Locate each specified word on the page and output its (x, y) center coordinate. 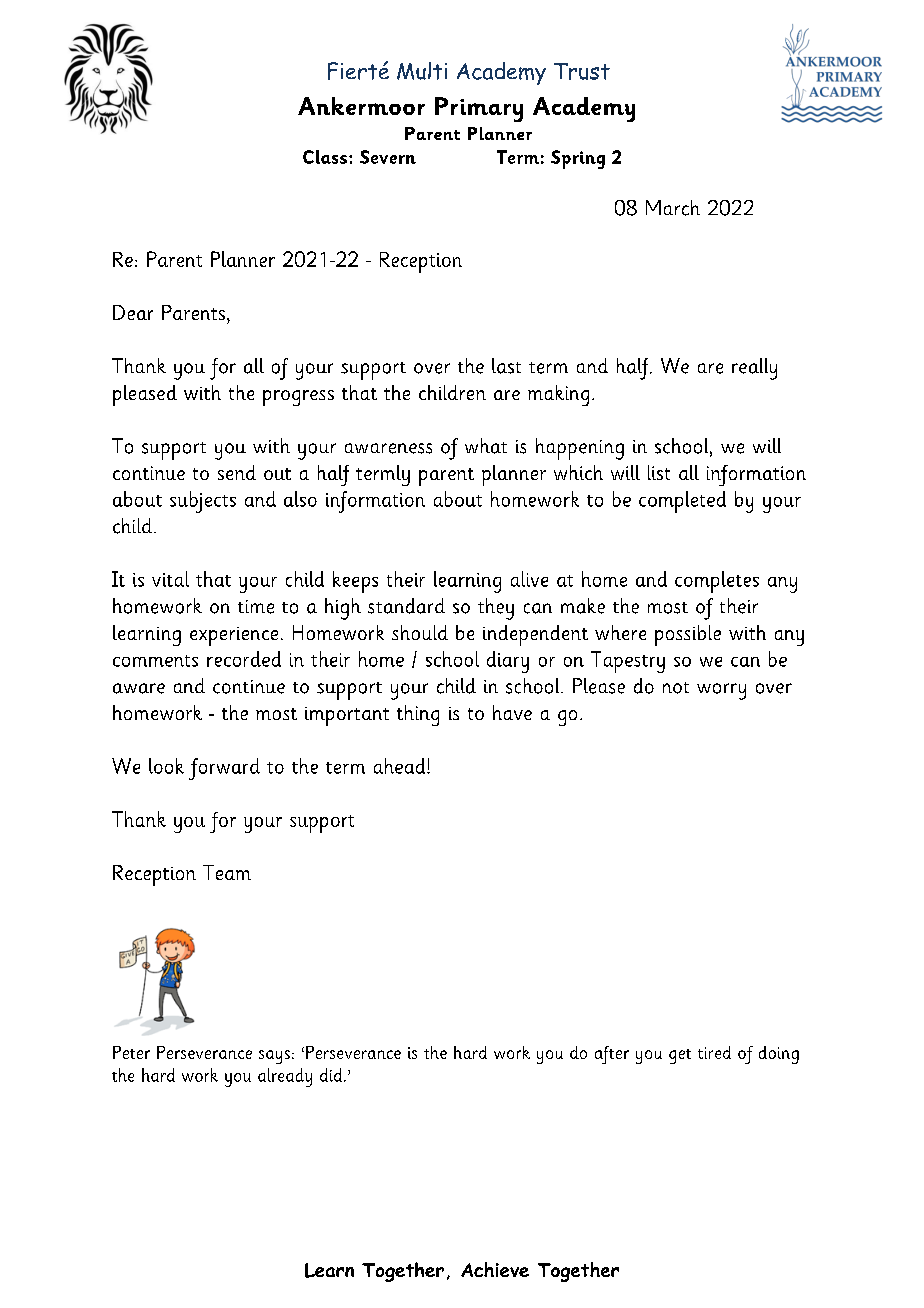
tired (714, 1052)
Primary (479, 109)
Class (325, 157)
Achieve (495, 1269)
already (285, 1077)
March (673, 208)
